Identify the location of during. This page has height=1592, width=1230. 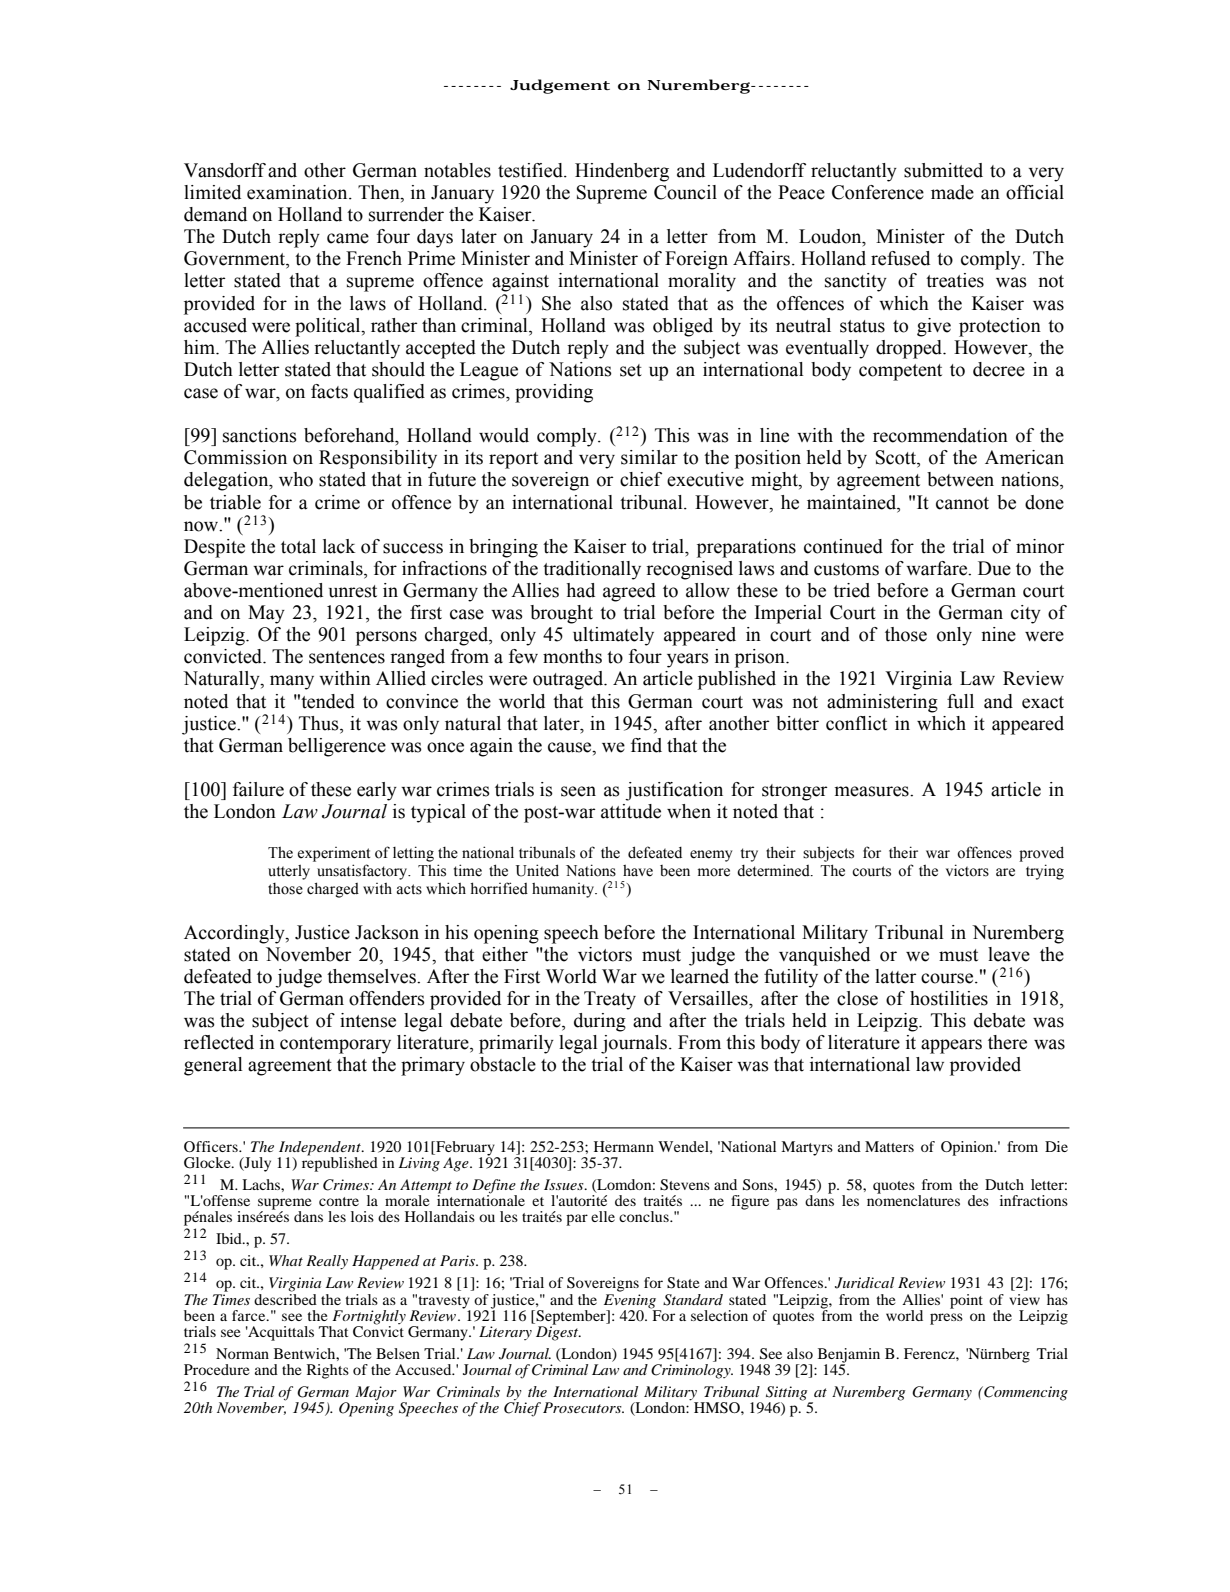
(600, 1022).
